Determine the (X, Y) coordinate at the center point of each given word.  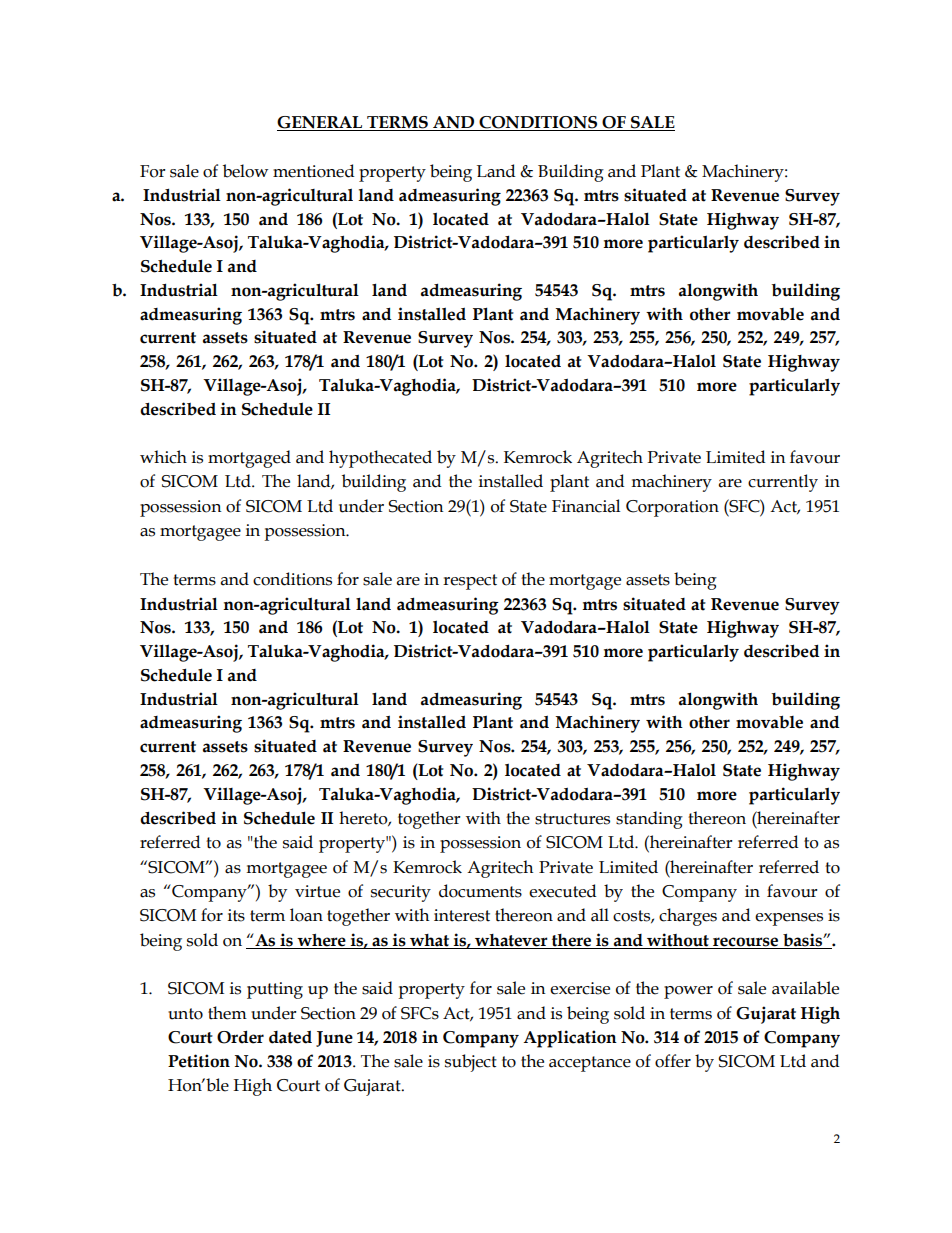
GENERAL (321, 123)
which (163, 457)
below (245, 171)
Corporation (672, 508)
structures (572, 819)
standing (649, 820)
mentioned (314, 171)
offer (673, 1061)
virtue (317, 891)
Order (240, 1037)
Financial (586, 506)
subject (471, 1063)
